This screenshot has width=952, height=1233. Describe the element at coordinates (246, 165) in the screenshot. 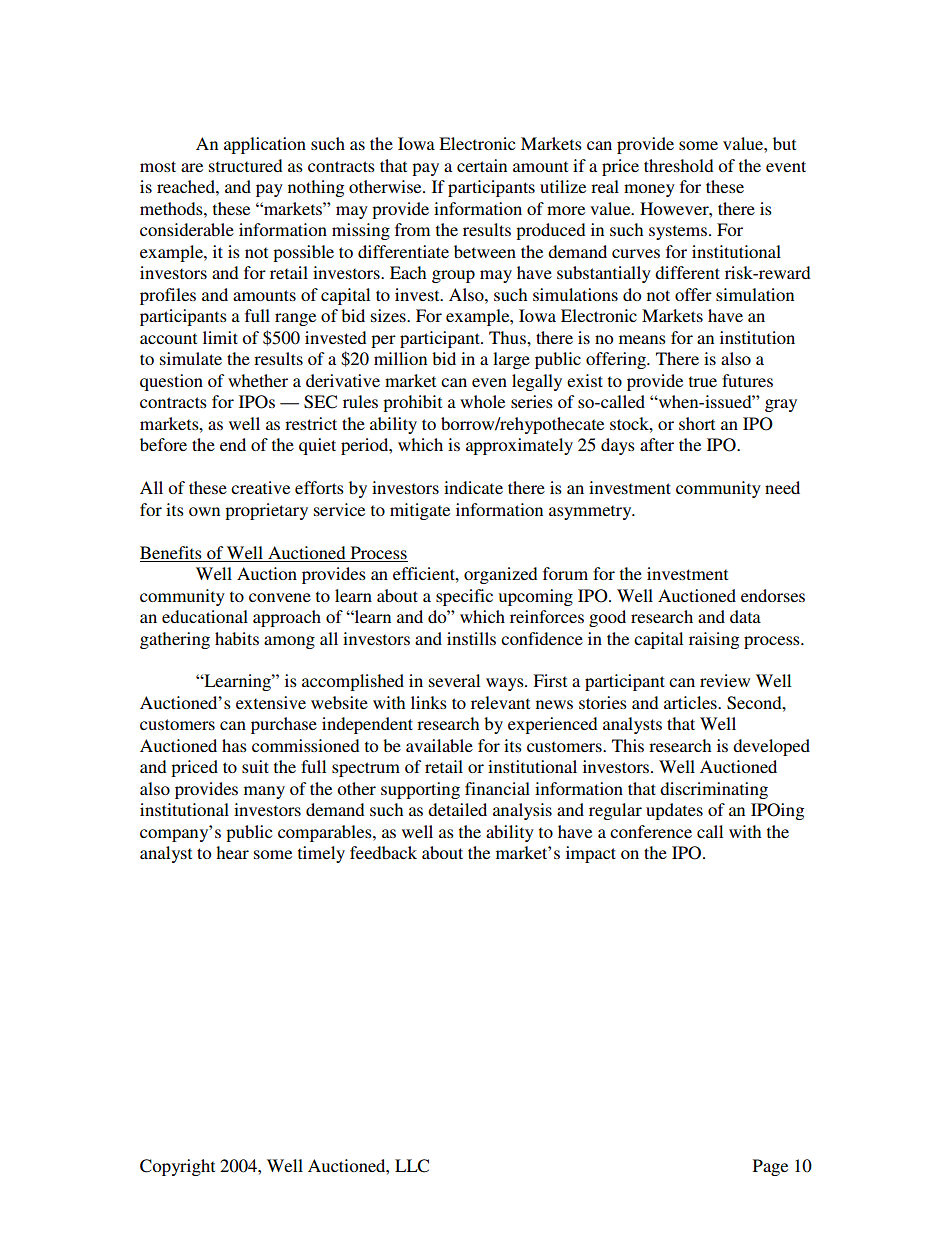

I see `structured` at that location.
